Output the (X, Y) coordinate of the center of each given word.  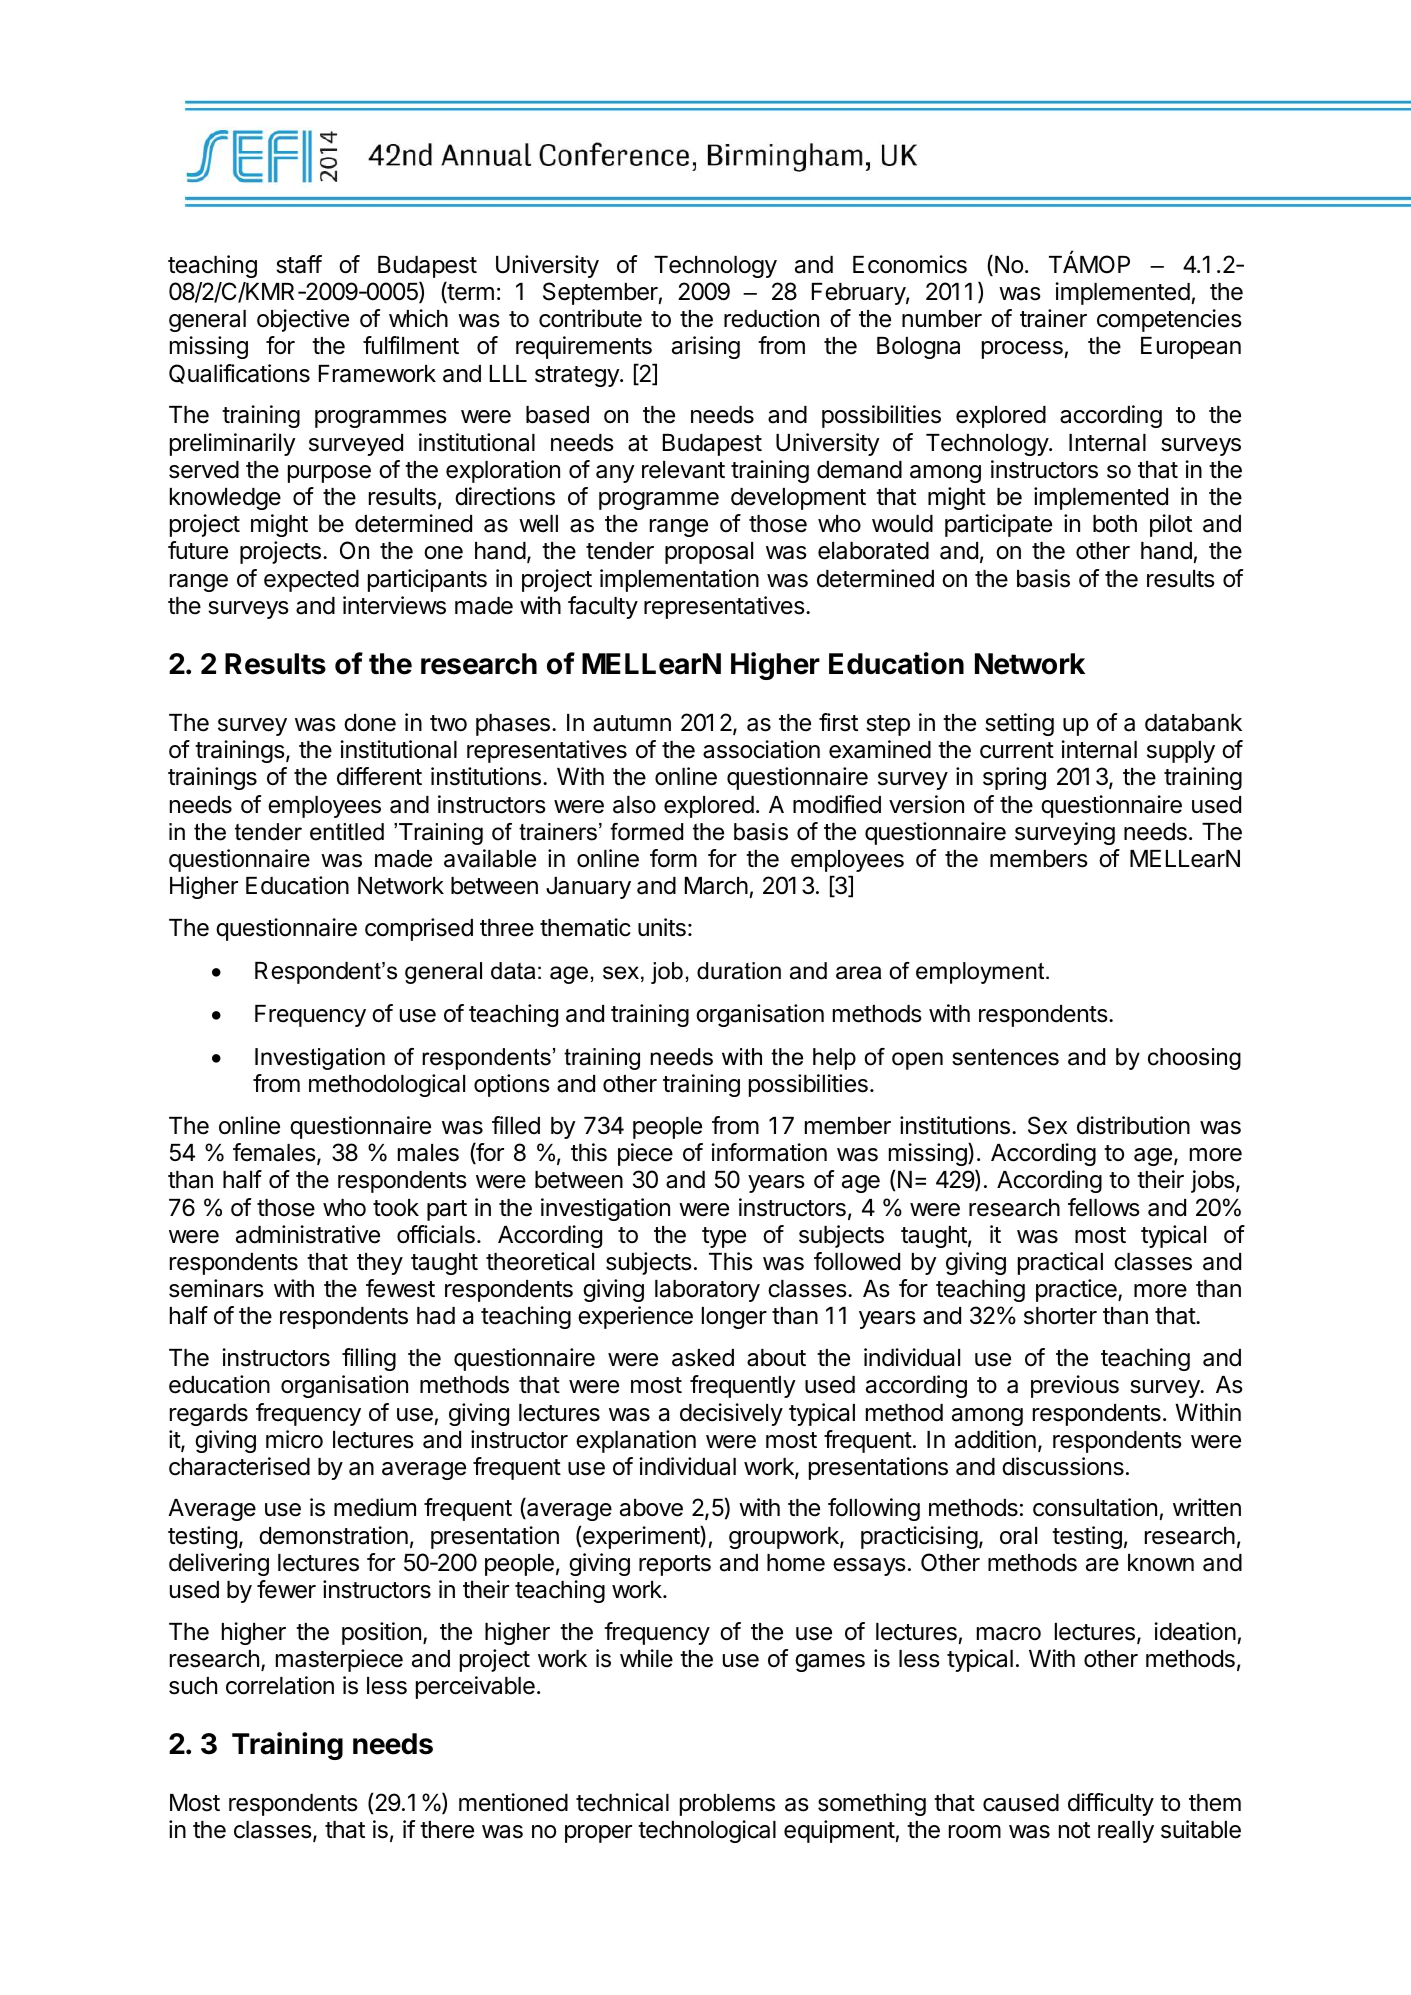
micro (294, 1439)
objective (303, 320)
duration (739, 971)
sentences (1005, 1057)
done (370, 723)
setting (1019, 724)
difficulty (1111, 1804)
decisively (731, 1414)
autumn (632, 723)
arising (706, 347)
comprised (419, 929)
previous (1075, 1386)
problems (727, 1805)
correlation (280, 1685)
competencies (1169, 320)
